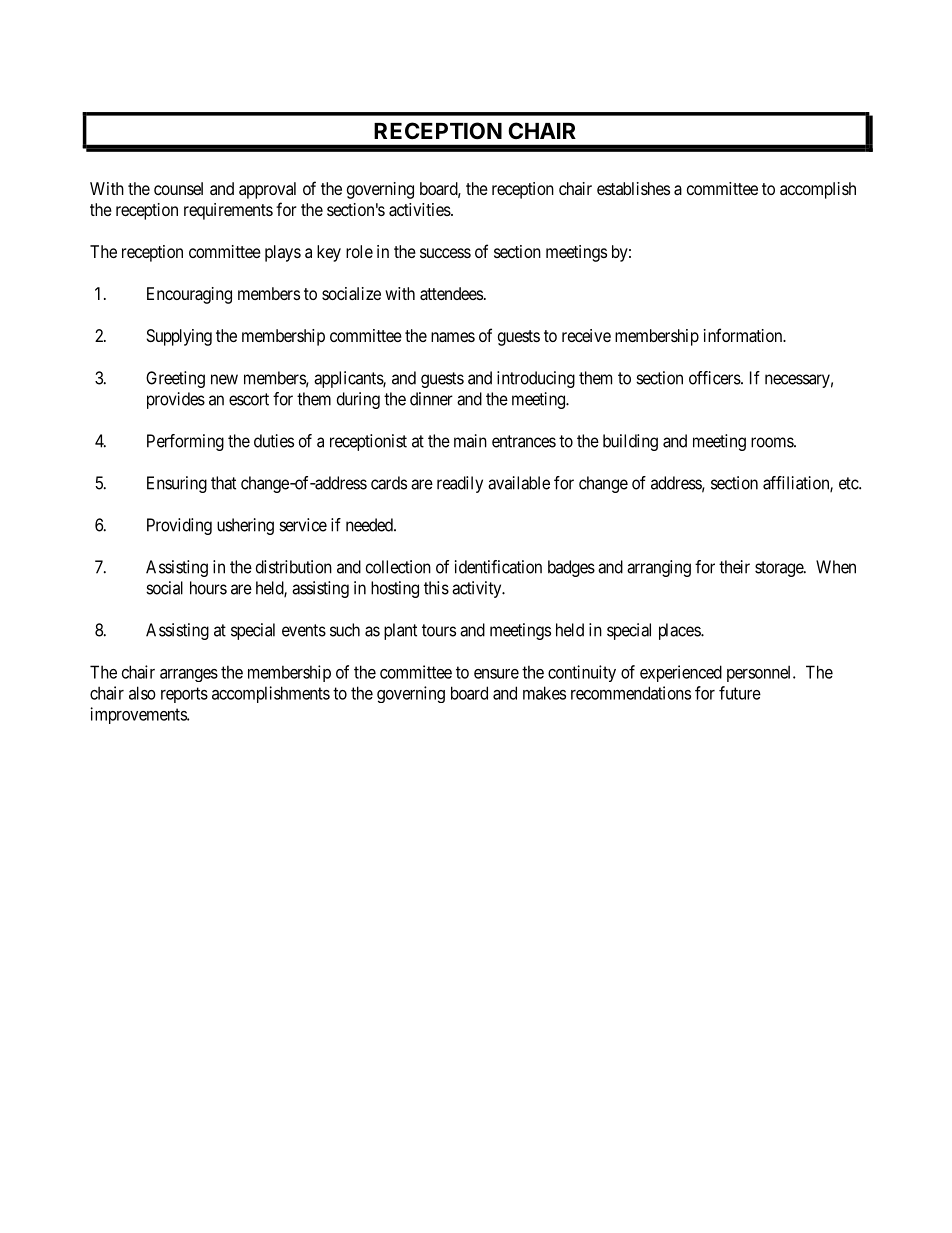 This screenshot has width=952, height=1233. Describe the element at coordinates (451, 293) in the screenshot. I see `attendees` at that location.
